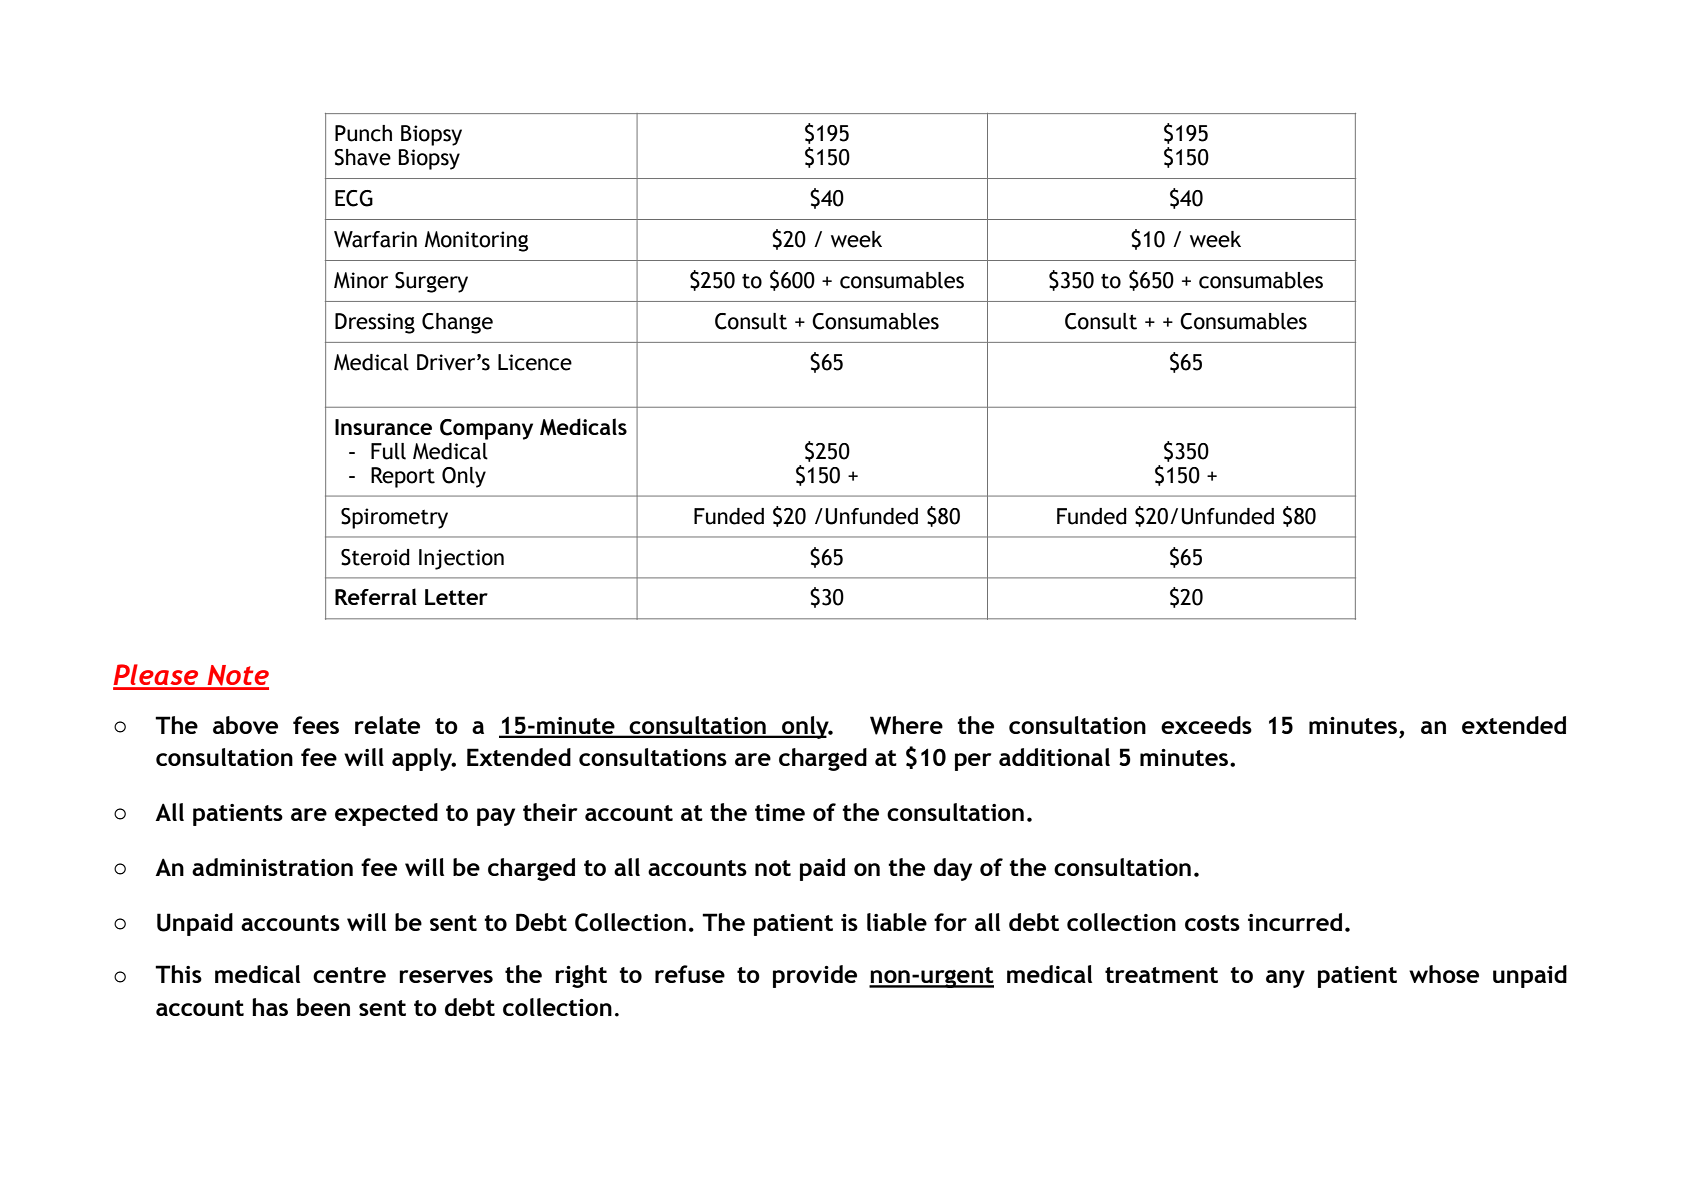 This screenshot has height=1188, width=1681. I want to click on Surgery, so click(431, 282).
